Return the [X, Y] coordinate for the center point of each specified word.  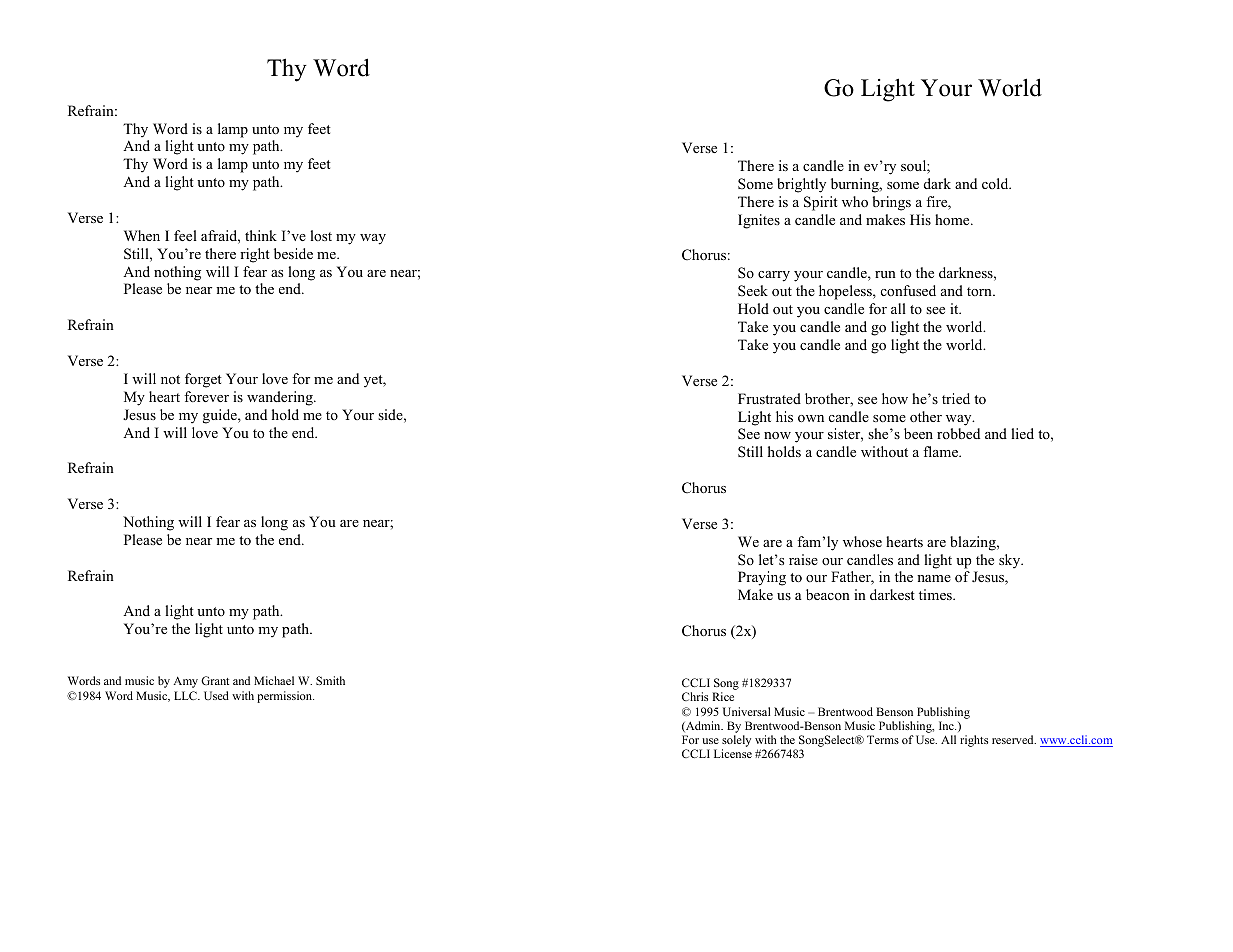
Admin [703, 726]
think [261, 235]
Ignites [759, 221]
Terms [883, 739]
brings [891, 203]
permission [285, 697]
